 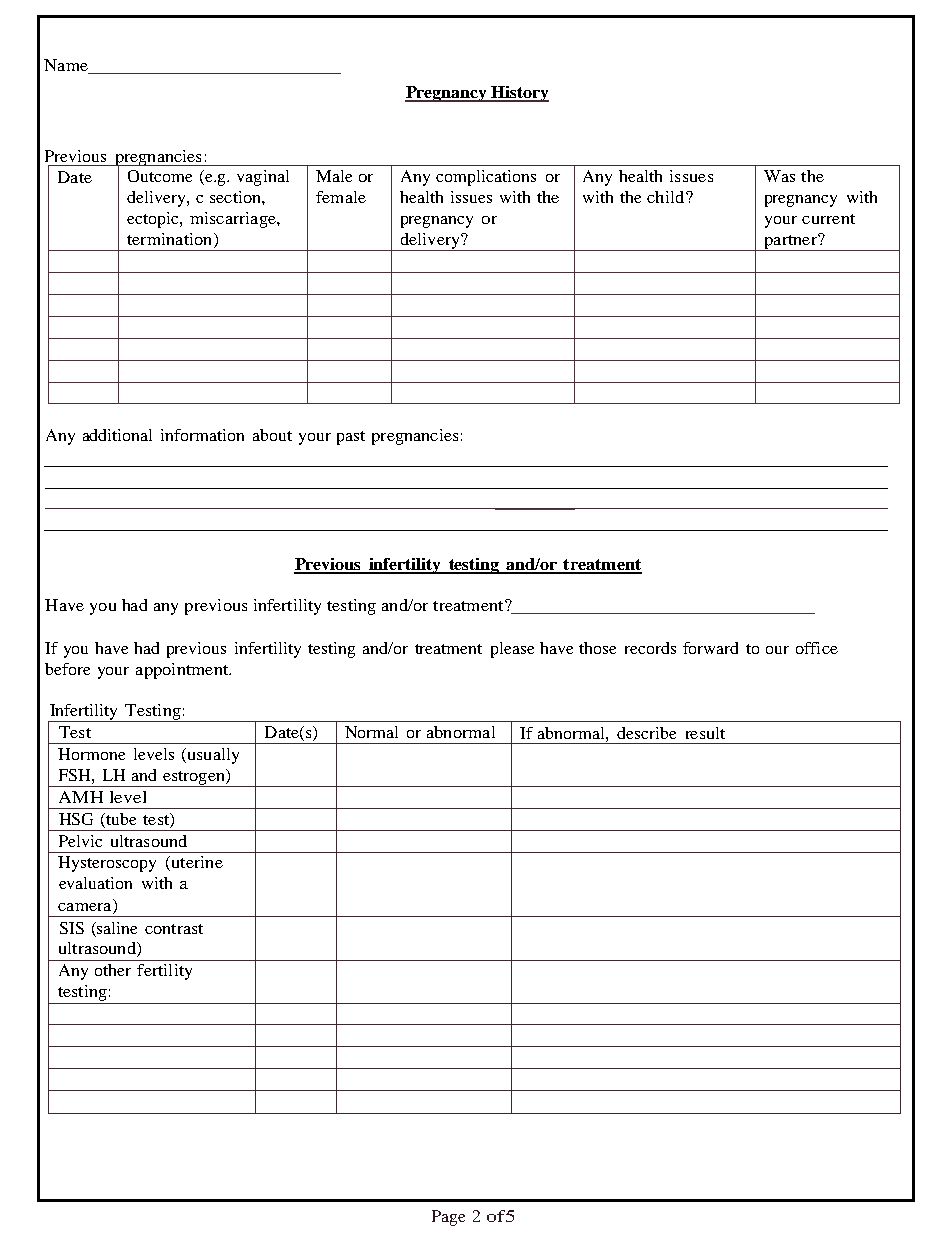 I want to click on History, so click(x=519, y=94).
